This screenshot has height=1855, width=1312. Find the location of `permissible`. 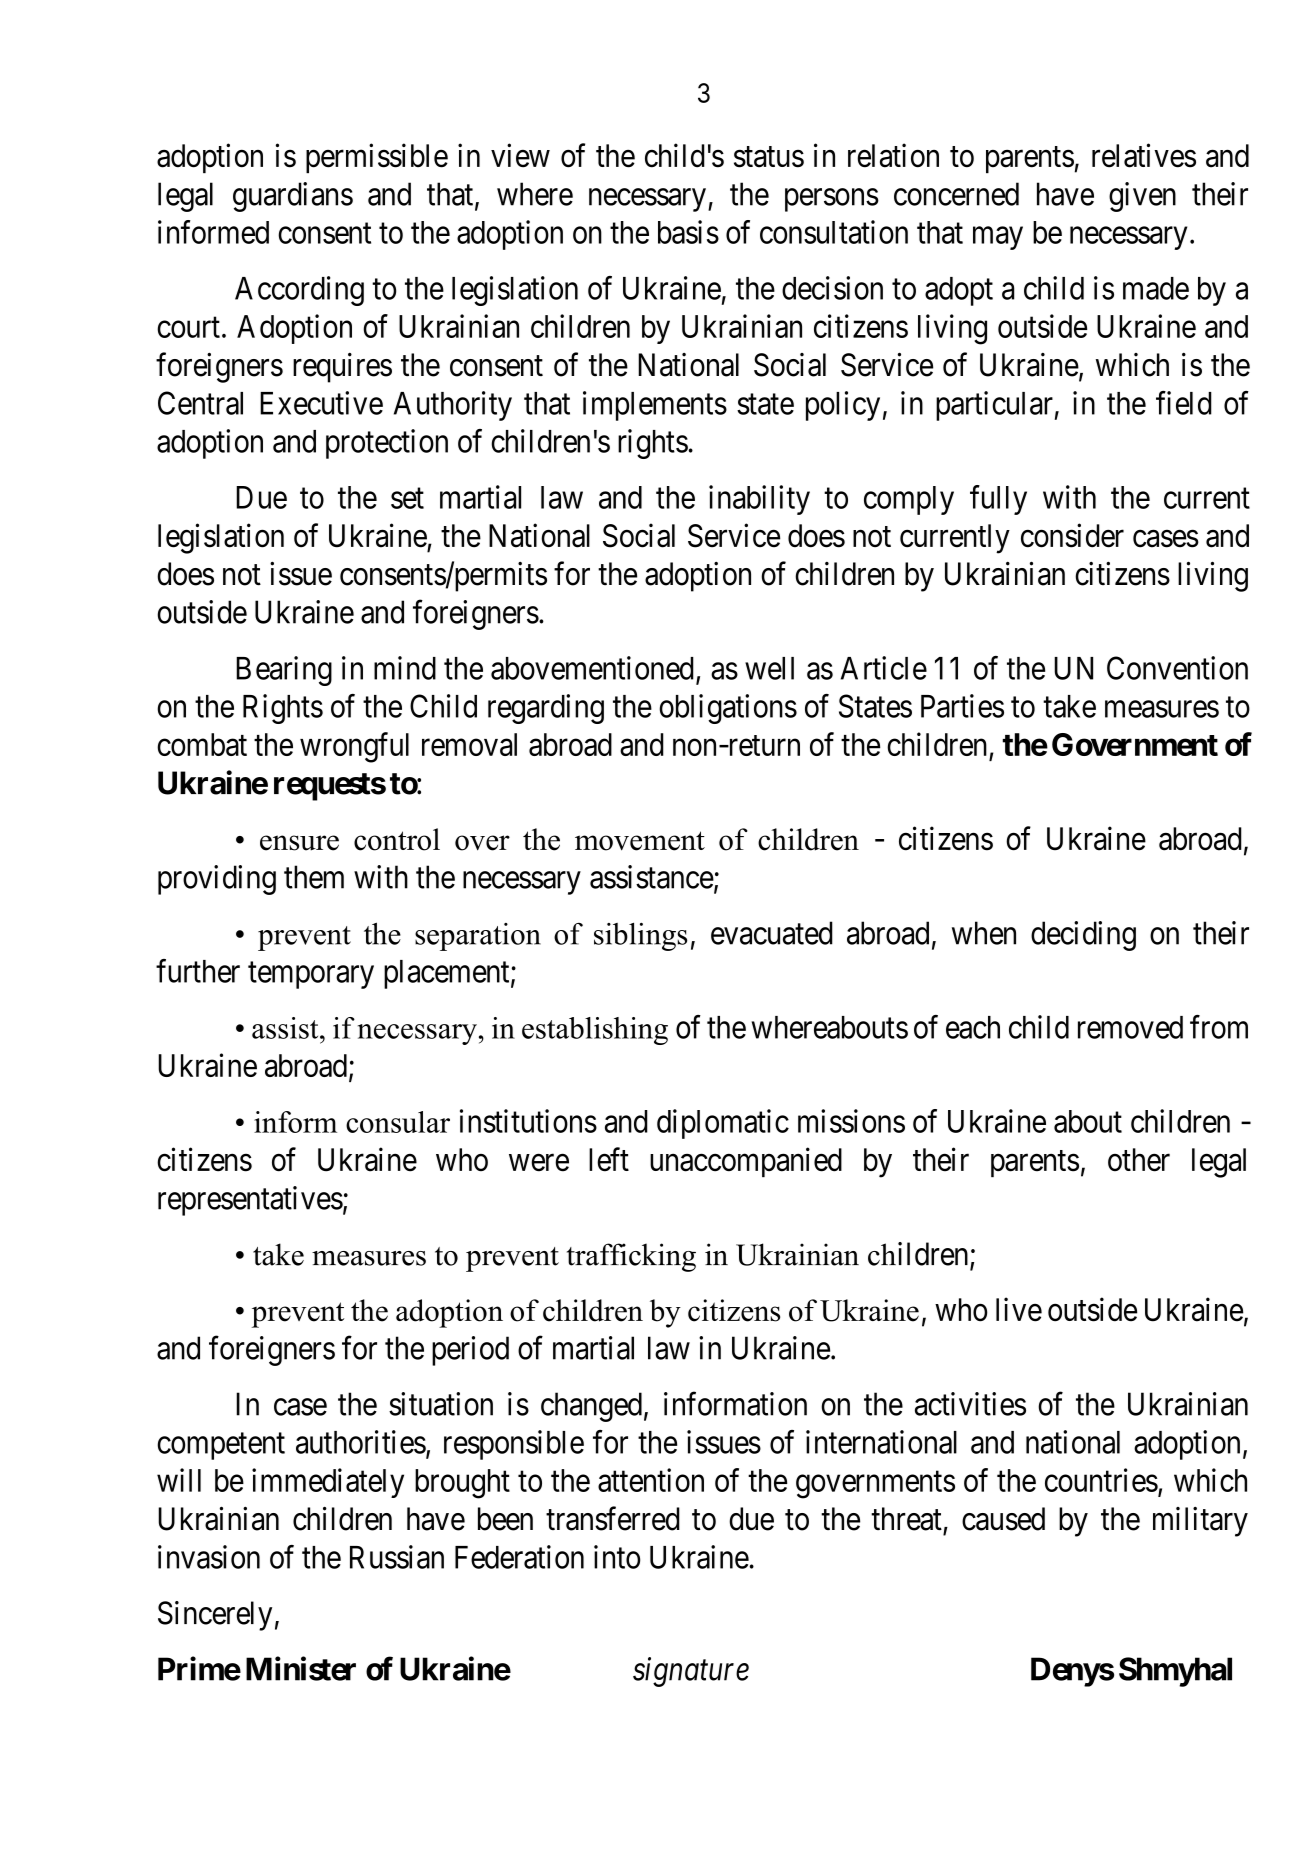

permissible is located at coordinates (377, 158).
